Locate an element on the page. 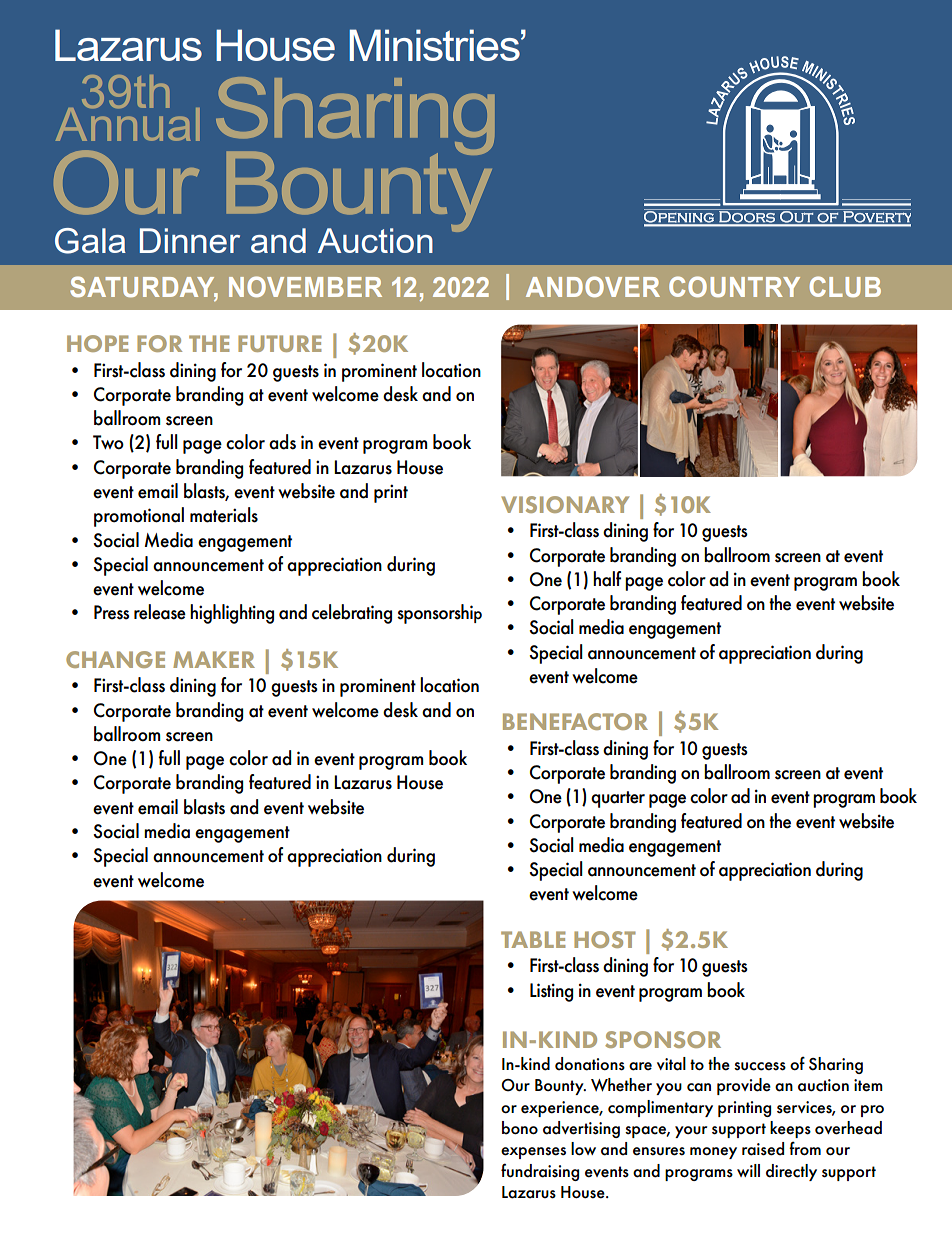  ANDOVER is located at coordinates (593, 286).
